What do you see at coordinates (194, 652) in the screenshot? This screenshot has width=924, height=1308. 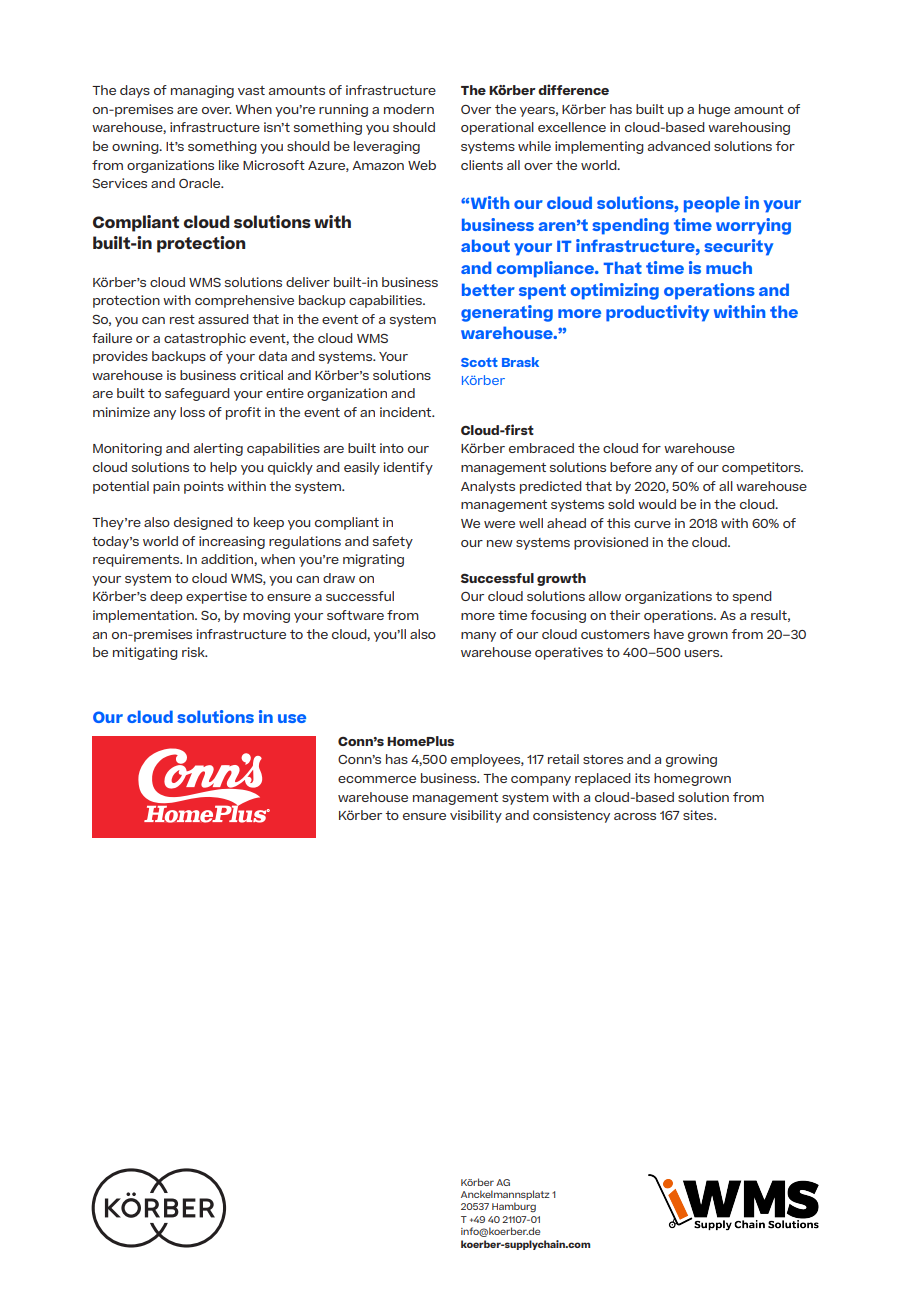 I see `risk` at bounding box center [194, 652].
